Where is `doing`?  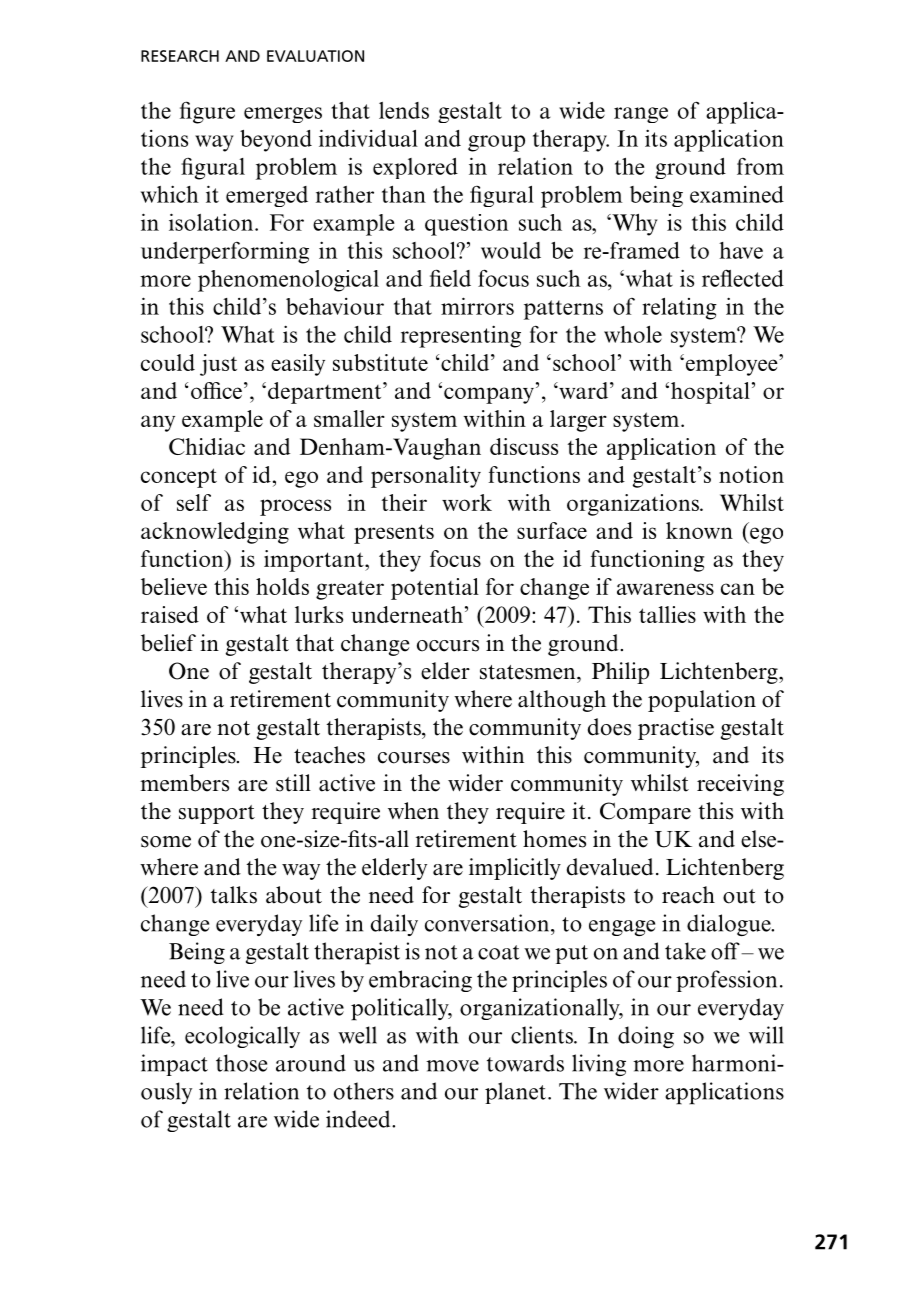 doing is located at coordinates (646, 1037).
